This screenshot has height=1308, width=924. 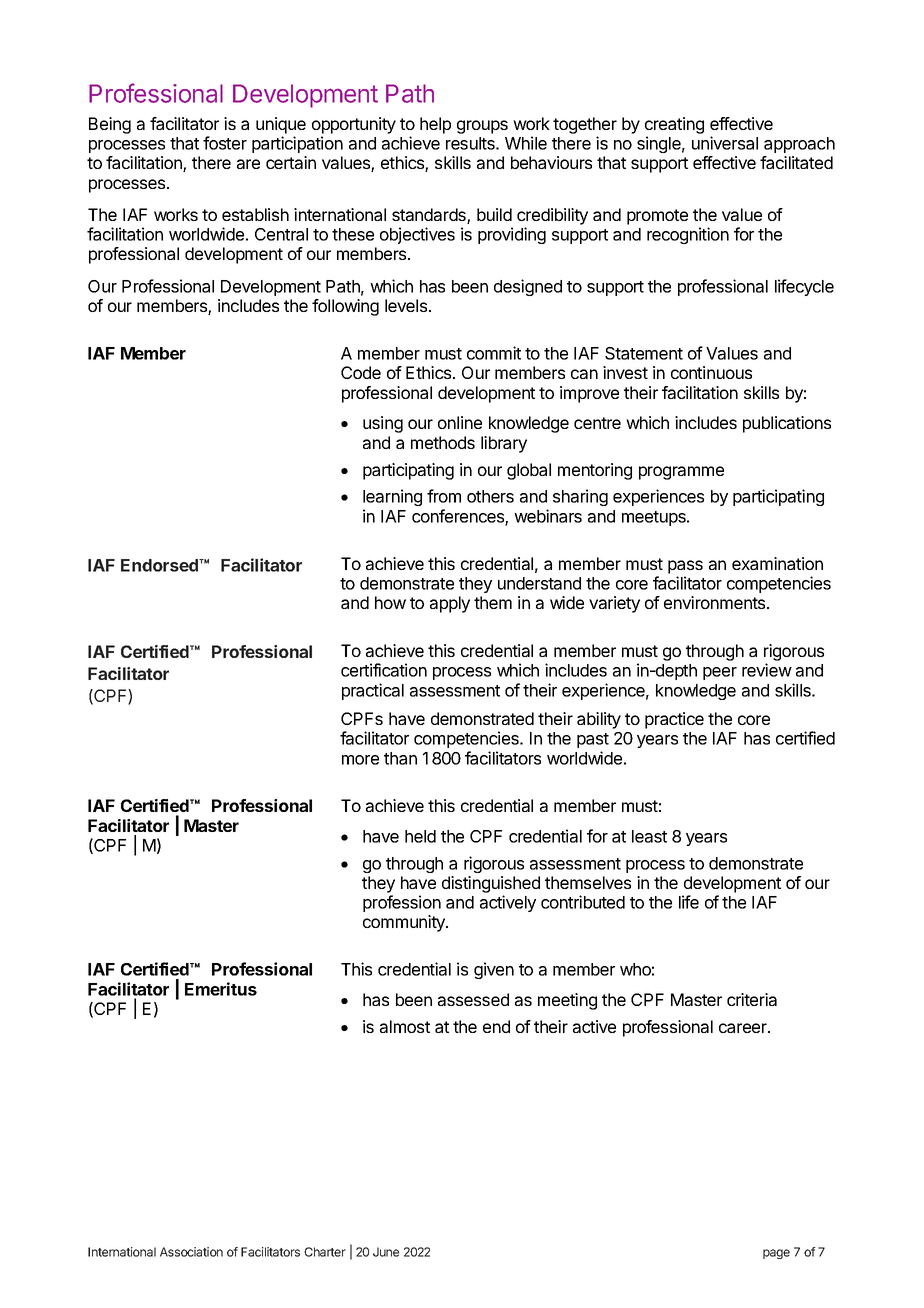 What do you see at coordinates (225, 143) in the screenshot?
I see `foster` at bounding box center [225, 143].
